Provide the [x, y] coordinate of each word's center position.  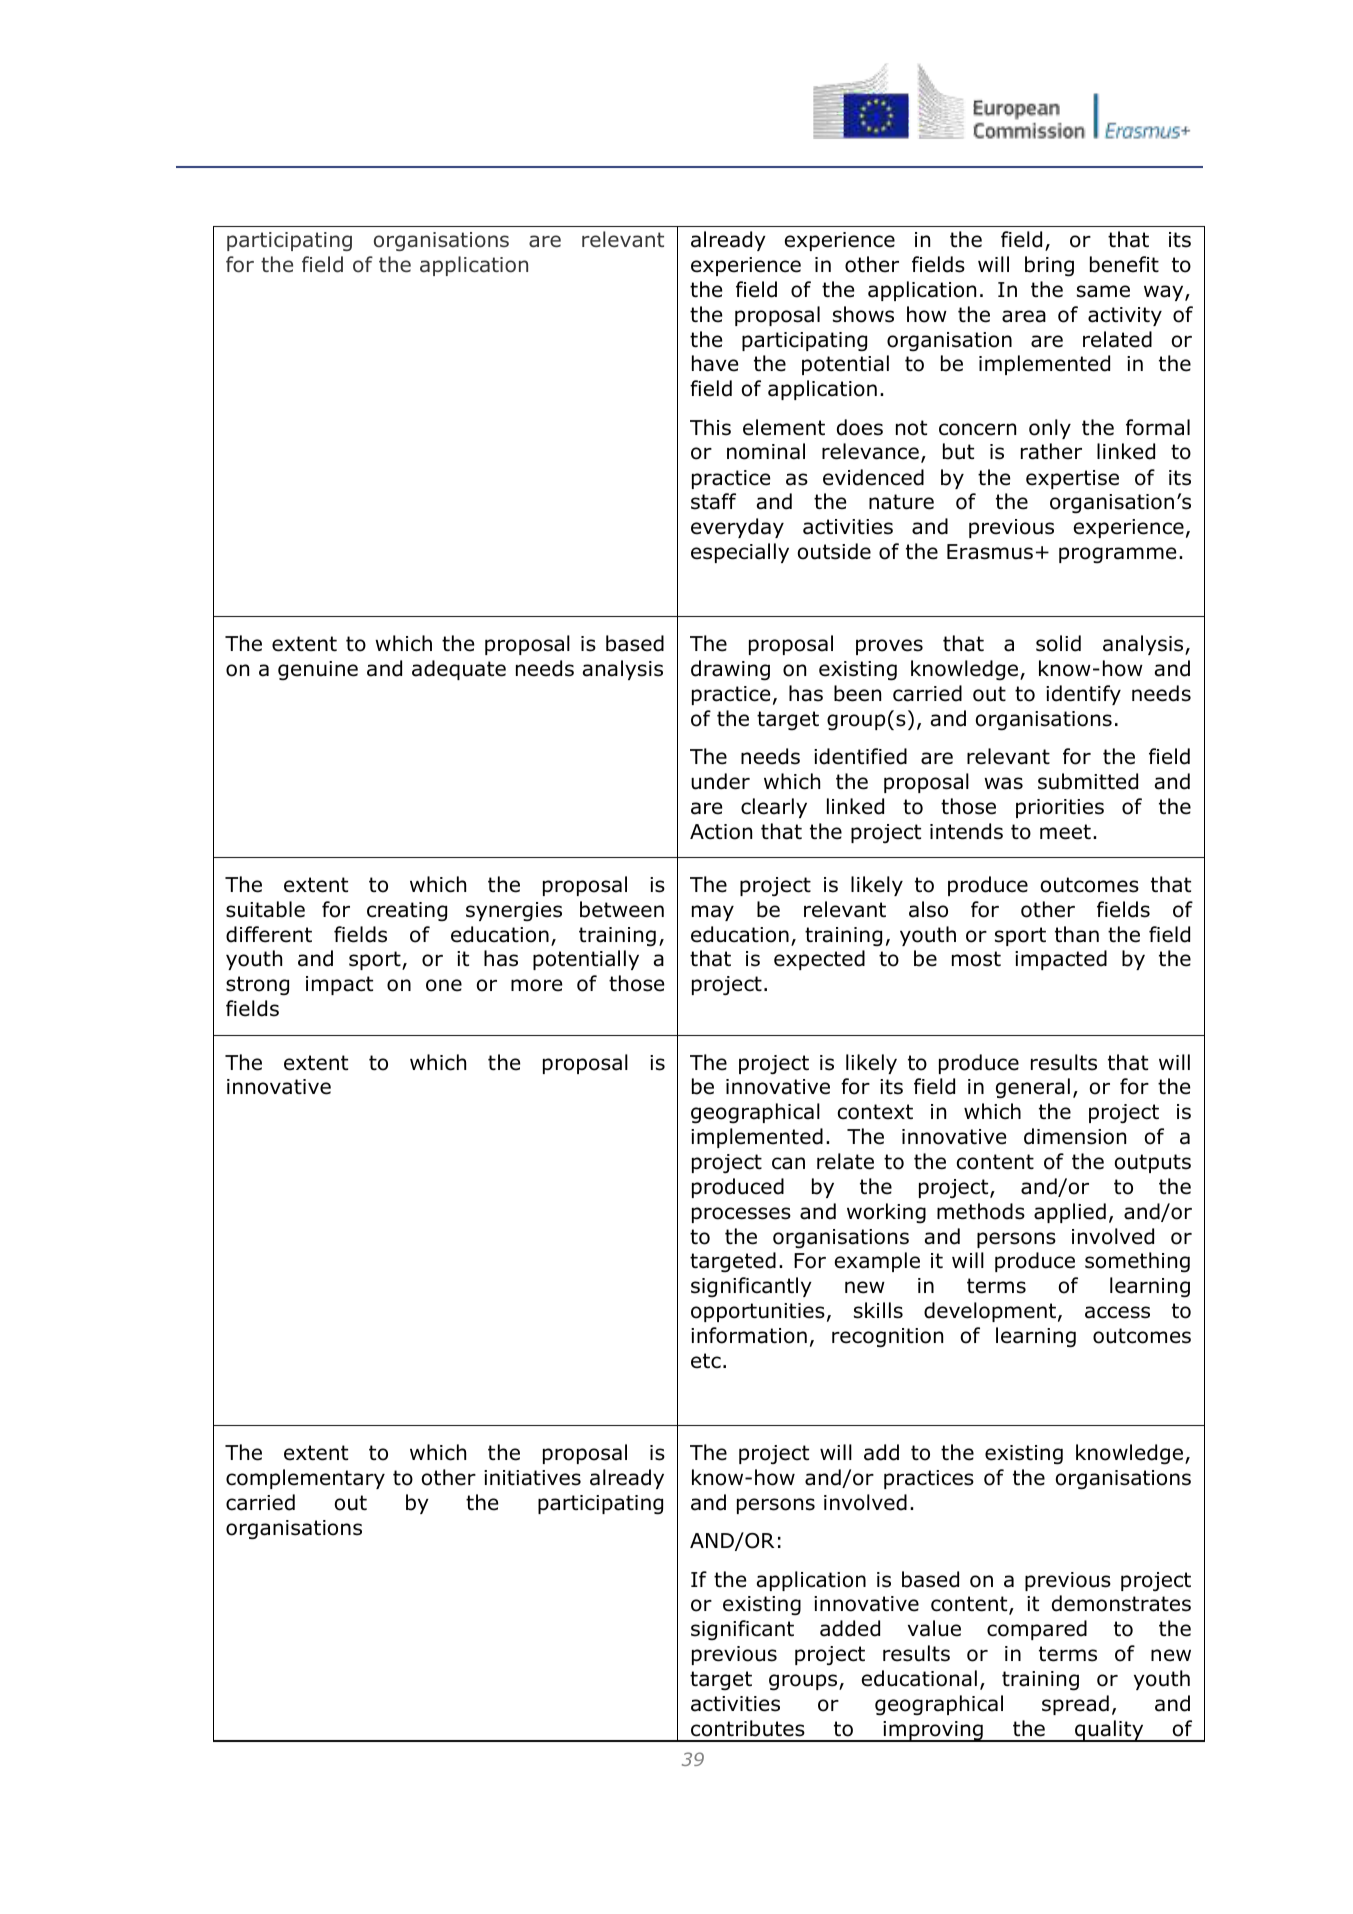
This [710, 427]
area [1024, 316]
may [713, 913]
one [444, 985]
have [715, 363]
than [1077, 934]
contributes [748, 1728]
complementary [305, 1479]
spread [1075, 1705]
